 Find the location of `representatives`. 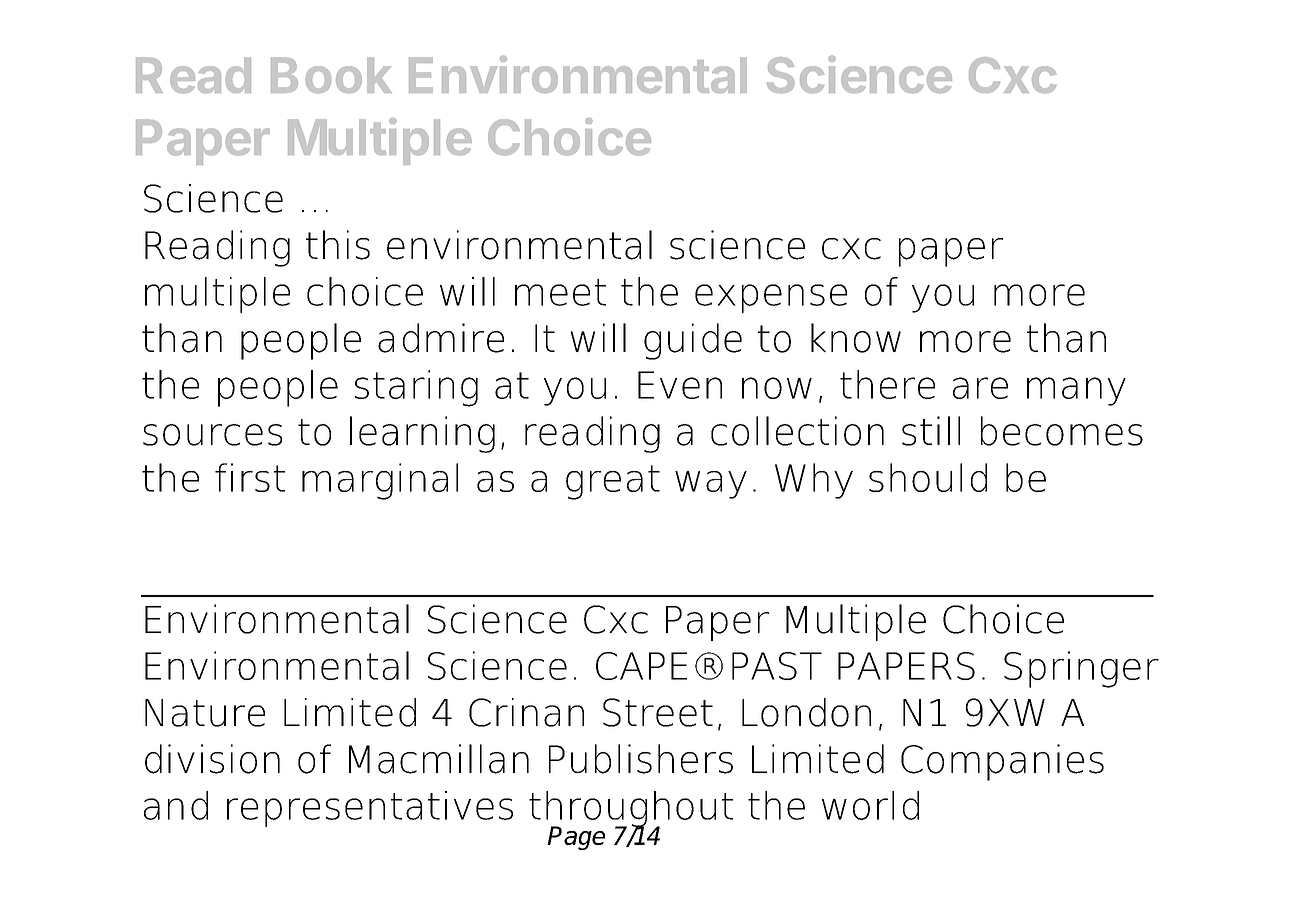

representatives is located at coordinates (370, 809).
